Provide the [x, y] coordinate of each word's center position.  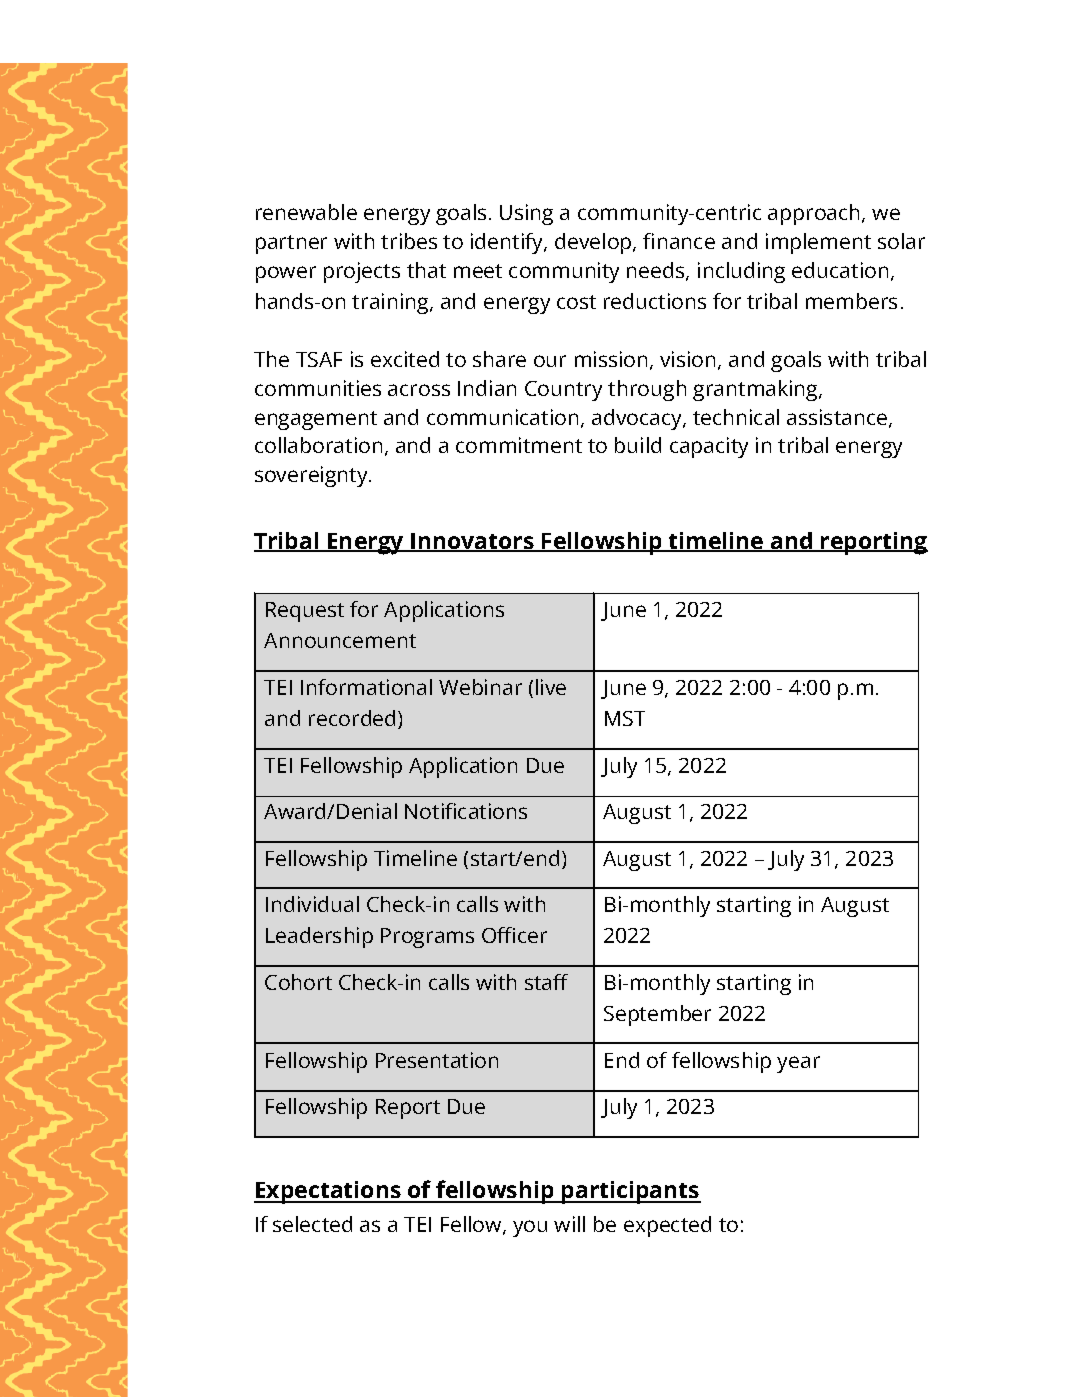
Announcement [340, 640]
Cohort [298, 982]
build [638, 445]
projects [362, 272]
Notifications [466, 811]
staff [546, 982]
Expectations [328, 1192]
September [657, 1015]
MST [625, 718]
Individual [312, 904]
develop [594, 243]
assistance [837, 417]
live [551, 687]
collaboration [318, 445]
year [798, 1064]
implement [818, 243]
